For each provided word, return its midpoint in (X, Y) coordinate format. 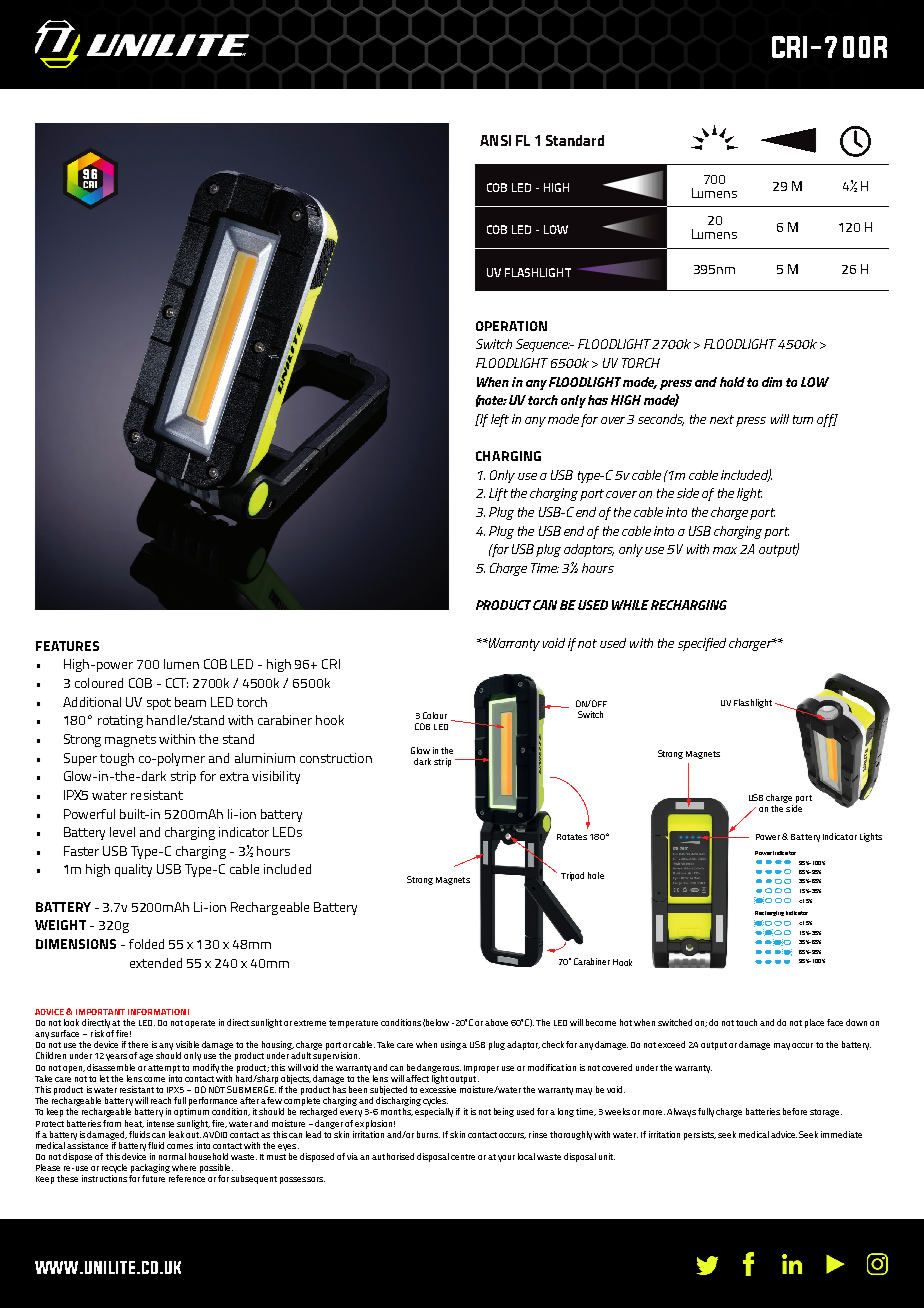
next (722, 419)
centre (463, 1157)
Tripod (572, 876)
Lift (498, 494)
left (500, 420)
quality (133, 870)
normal (172, 1156)
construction (336, 758)
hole (596, 875)
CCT (177, 683)
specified (702, 644)
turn (803, 419)
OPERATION (511, 326)
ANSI (495, 140)
